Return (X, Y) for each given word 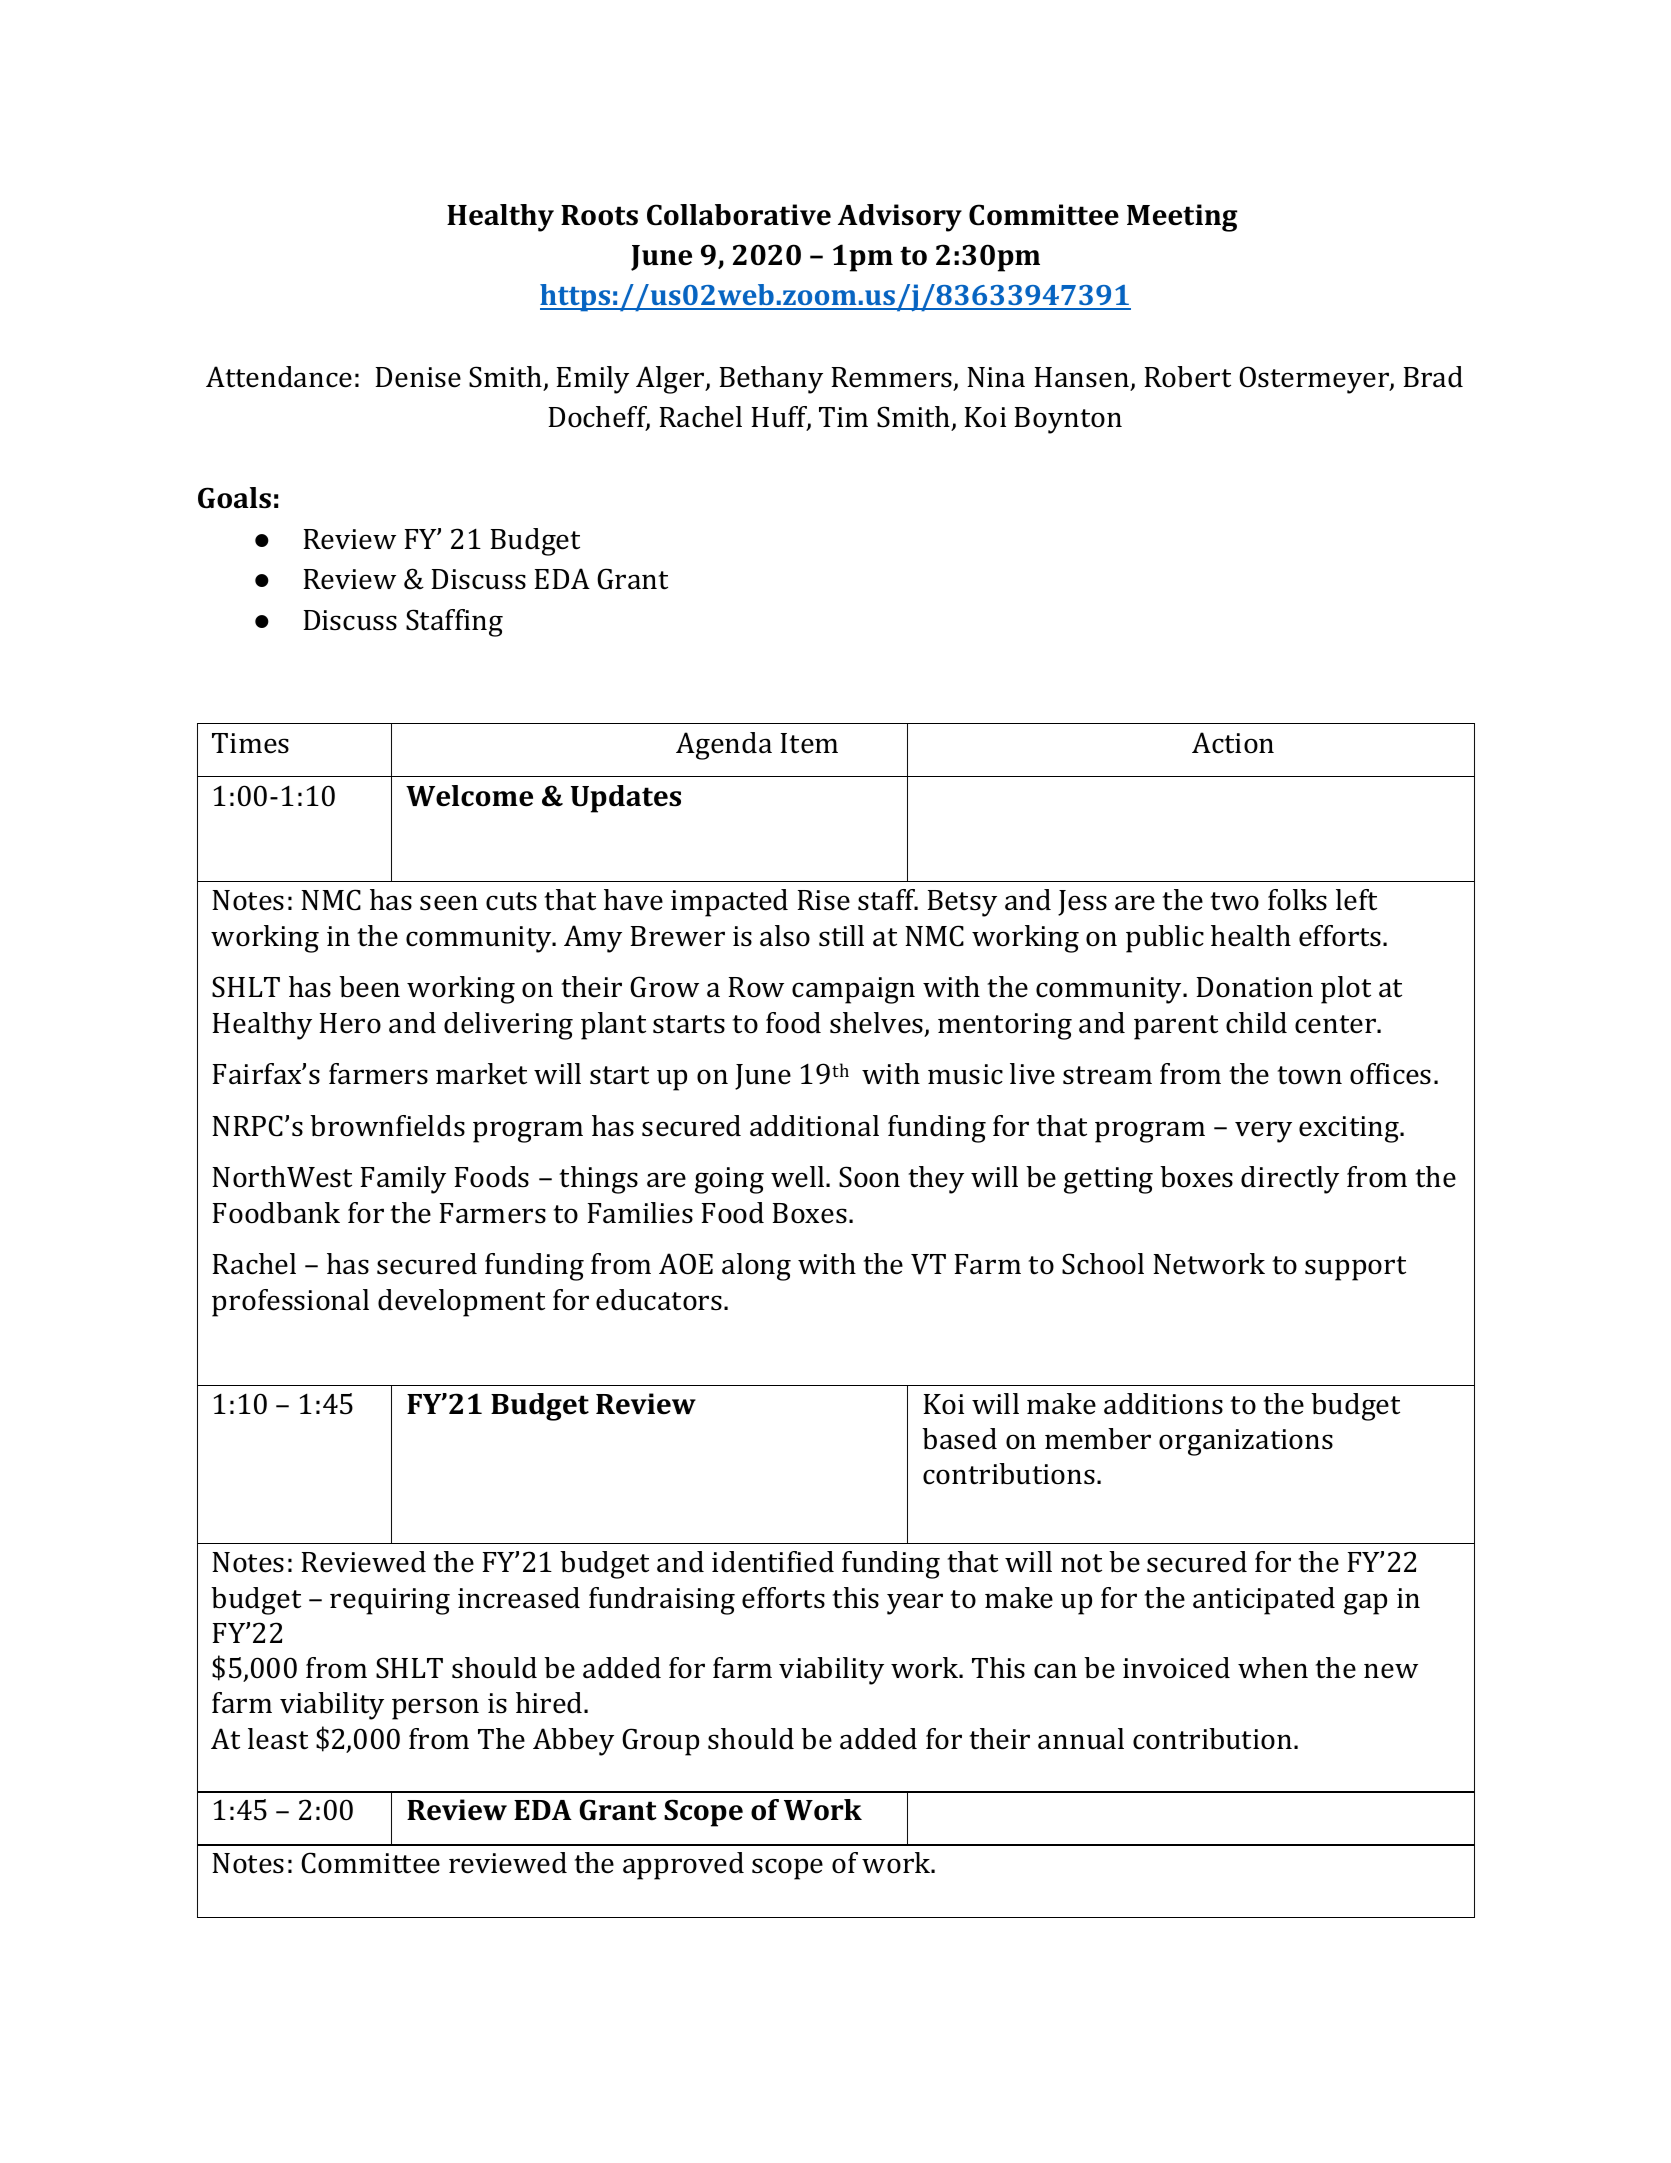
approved (683, 1866)
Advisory (900, 218)
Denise (418, 377)
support (1355, 1268)
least (278, 1739)
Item (809, 743)
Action (1233, 743)
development (461, 1303)
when (1273, 1668)
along (756, 1267)
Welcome (469, 796)
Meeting (1182, 218)
